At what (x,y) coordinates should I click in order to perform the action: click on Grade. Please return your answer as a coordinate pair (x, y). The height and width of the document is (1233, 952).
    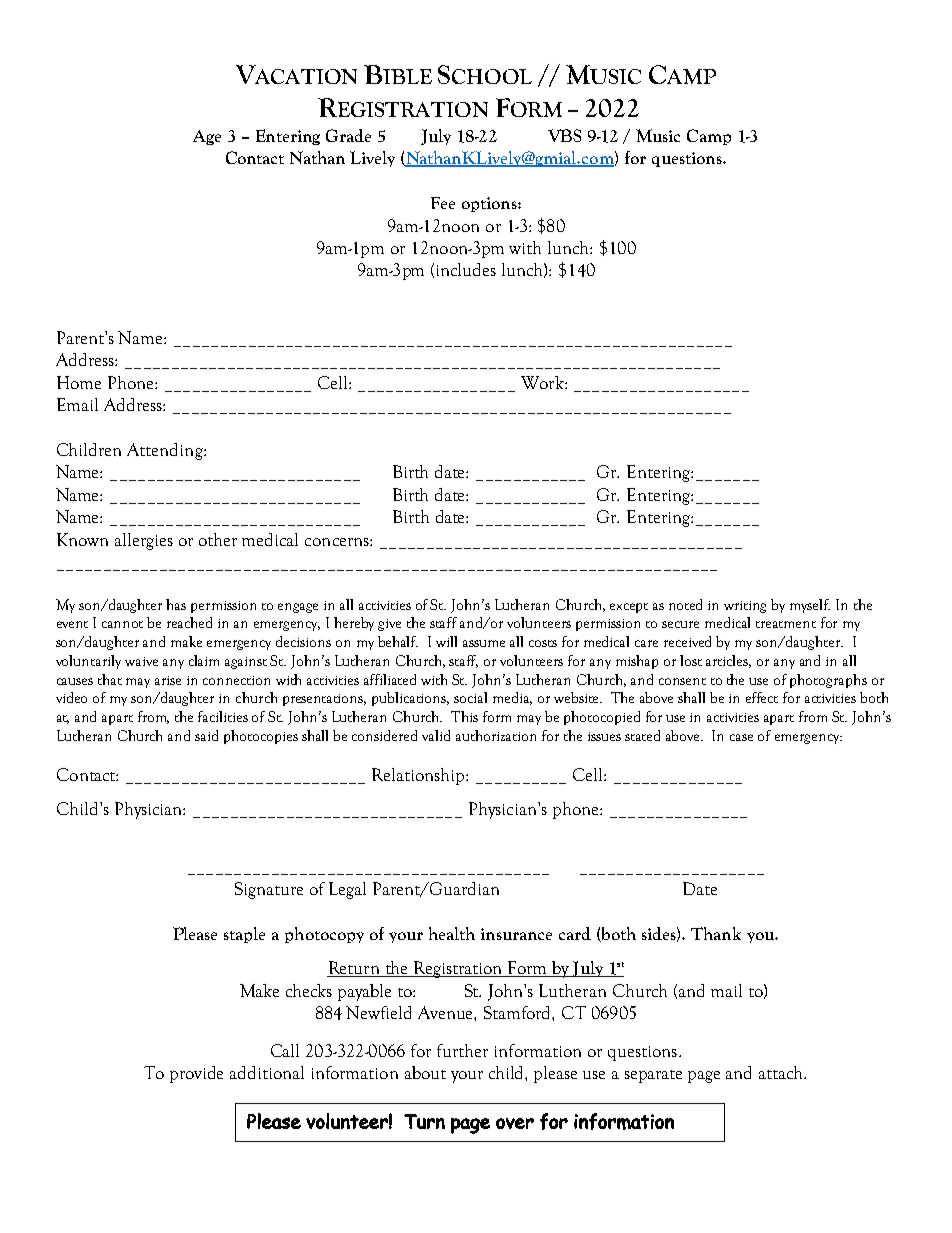
    Looking at the image, I should click on (348, 135).
